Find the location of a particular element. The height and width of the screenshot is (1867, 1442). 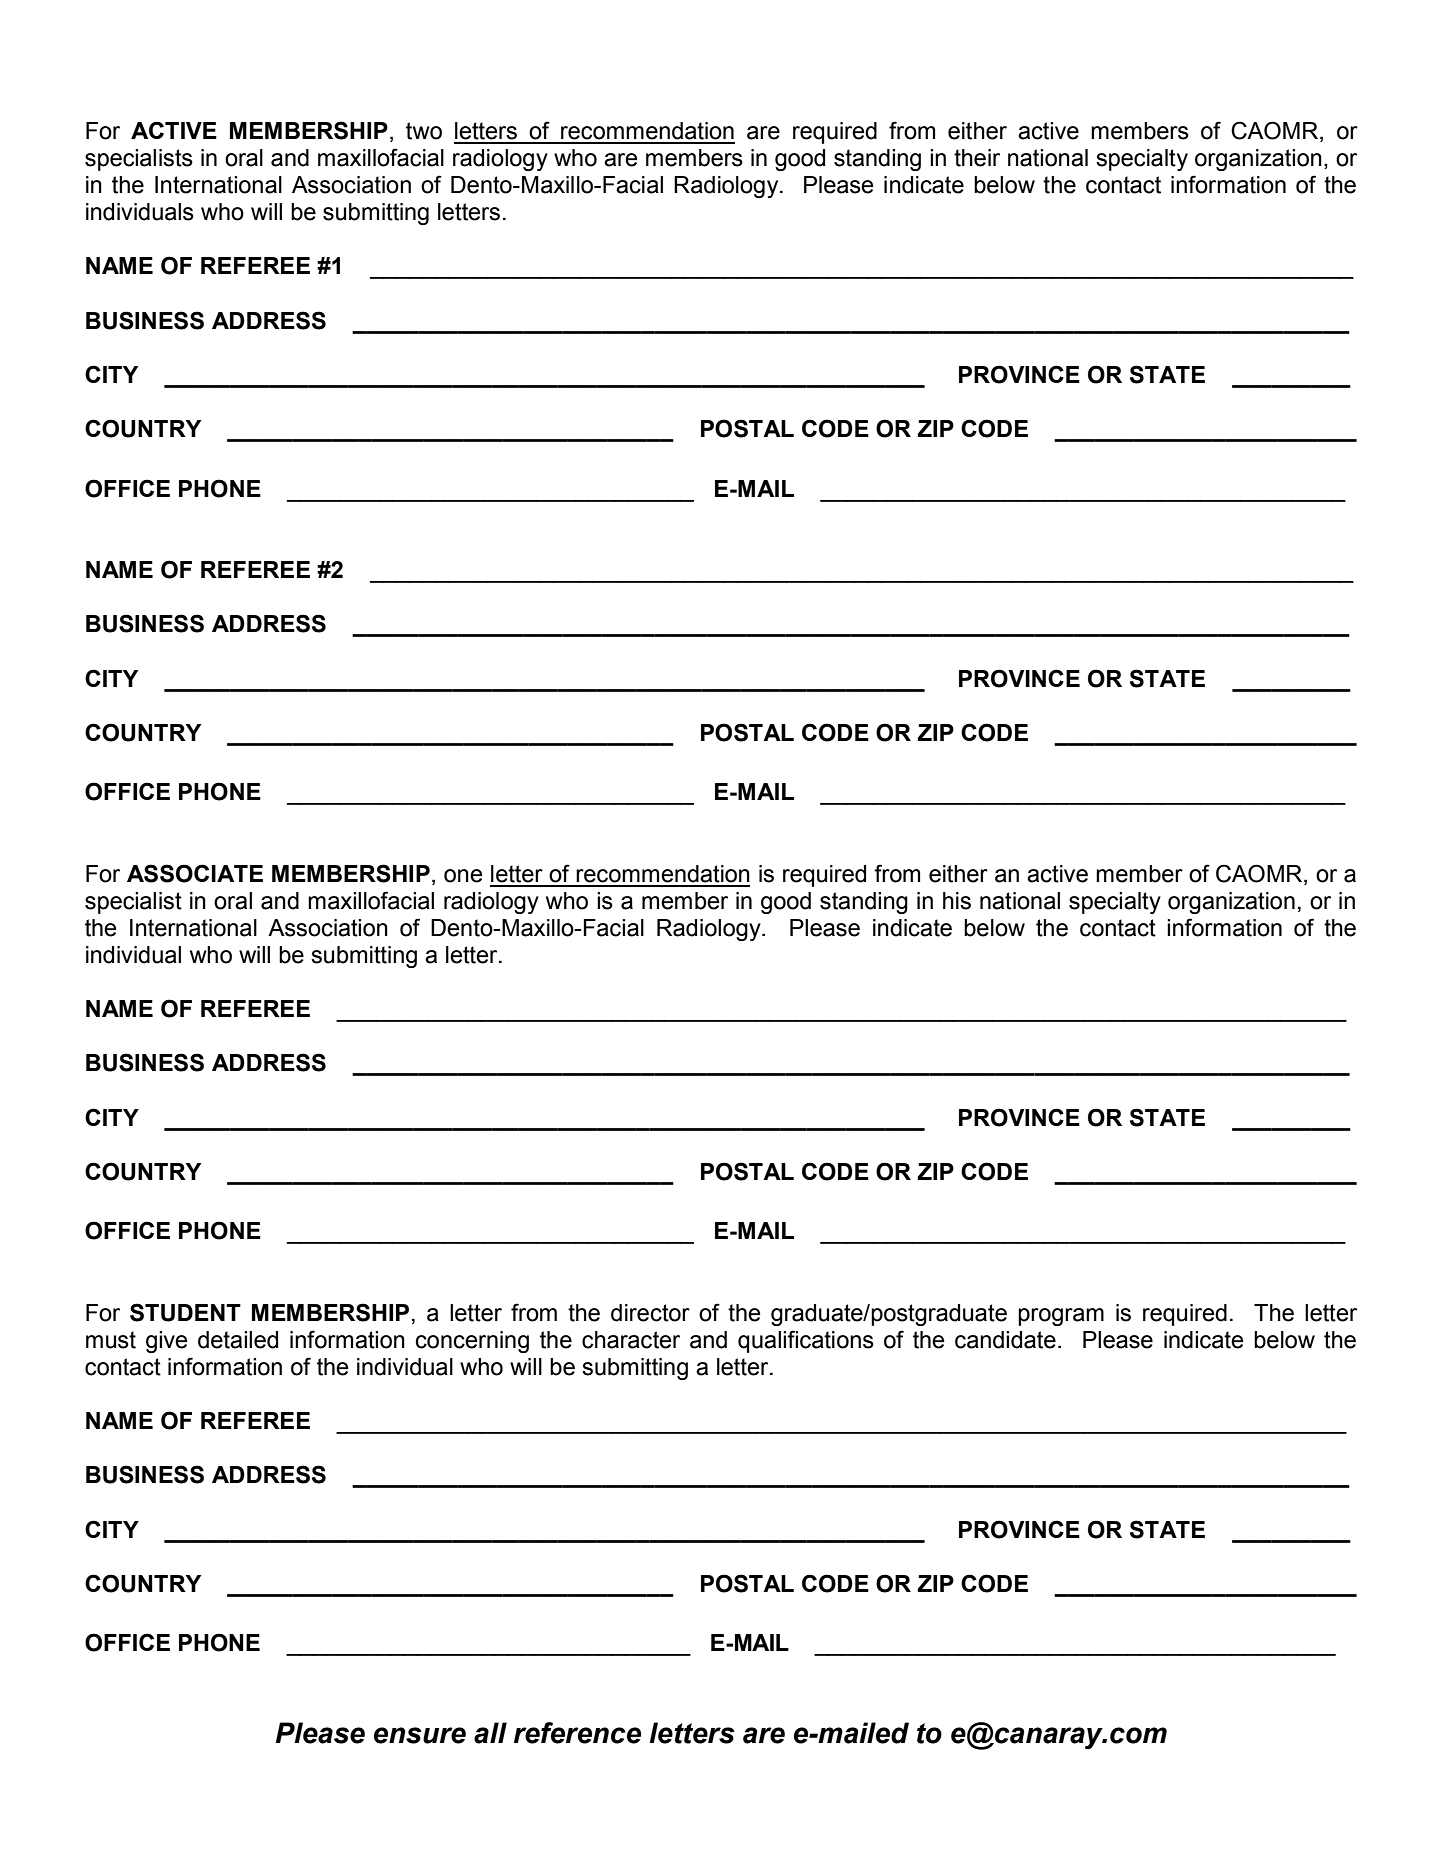

give is located at coordinates (167, 1342).
